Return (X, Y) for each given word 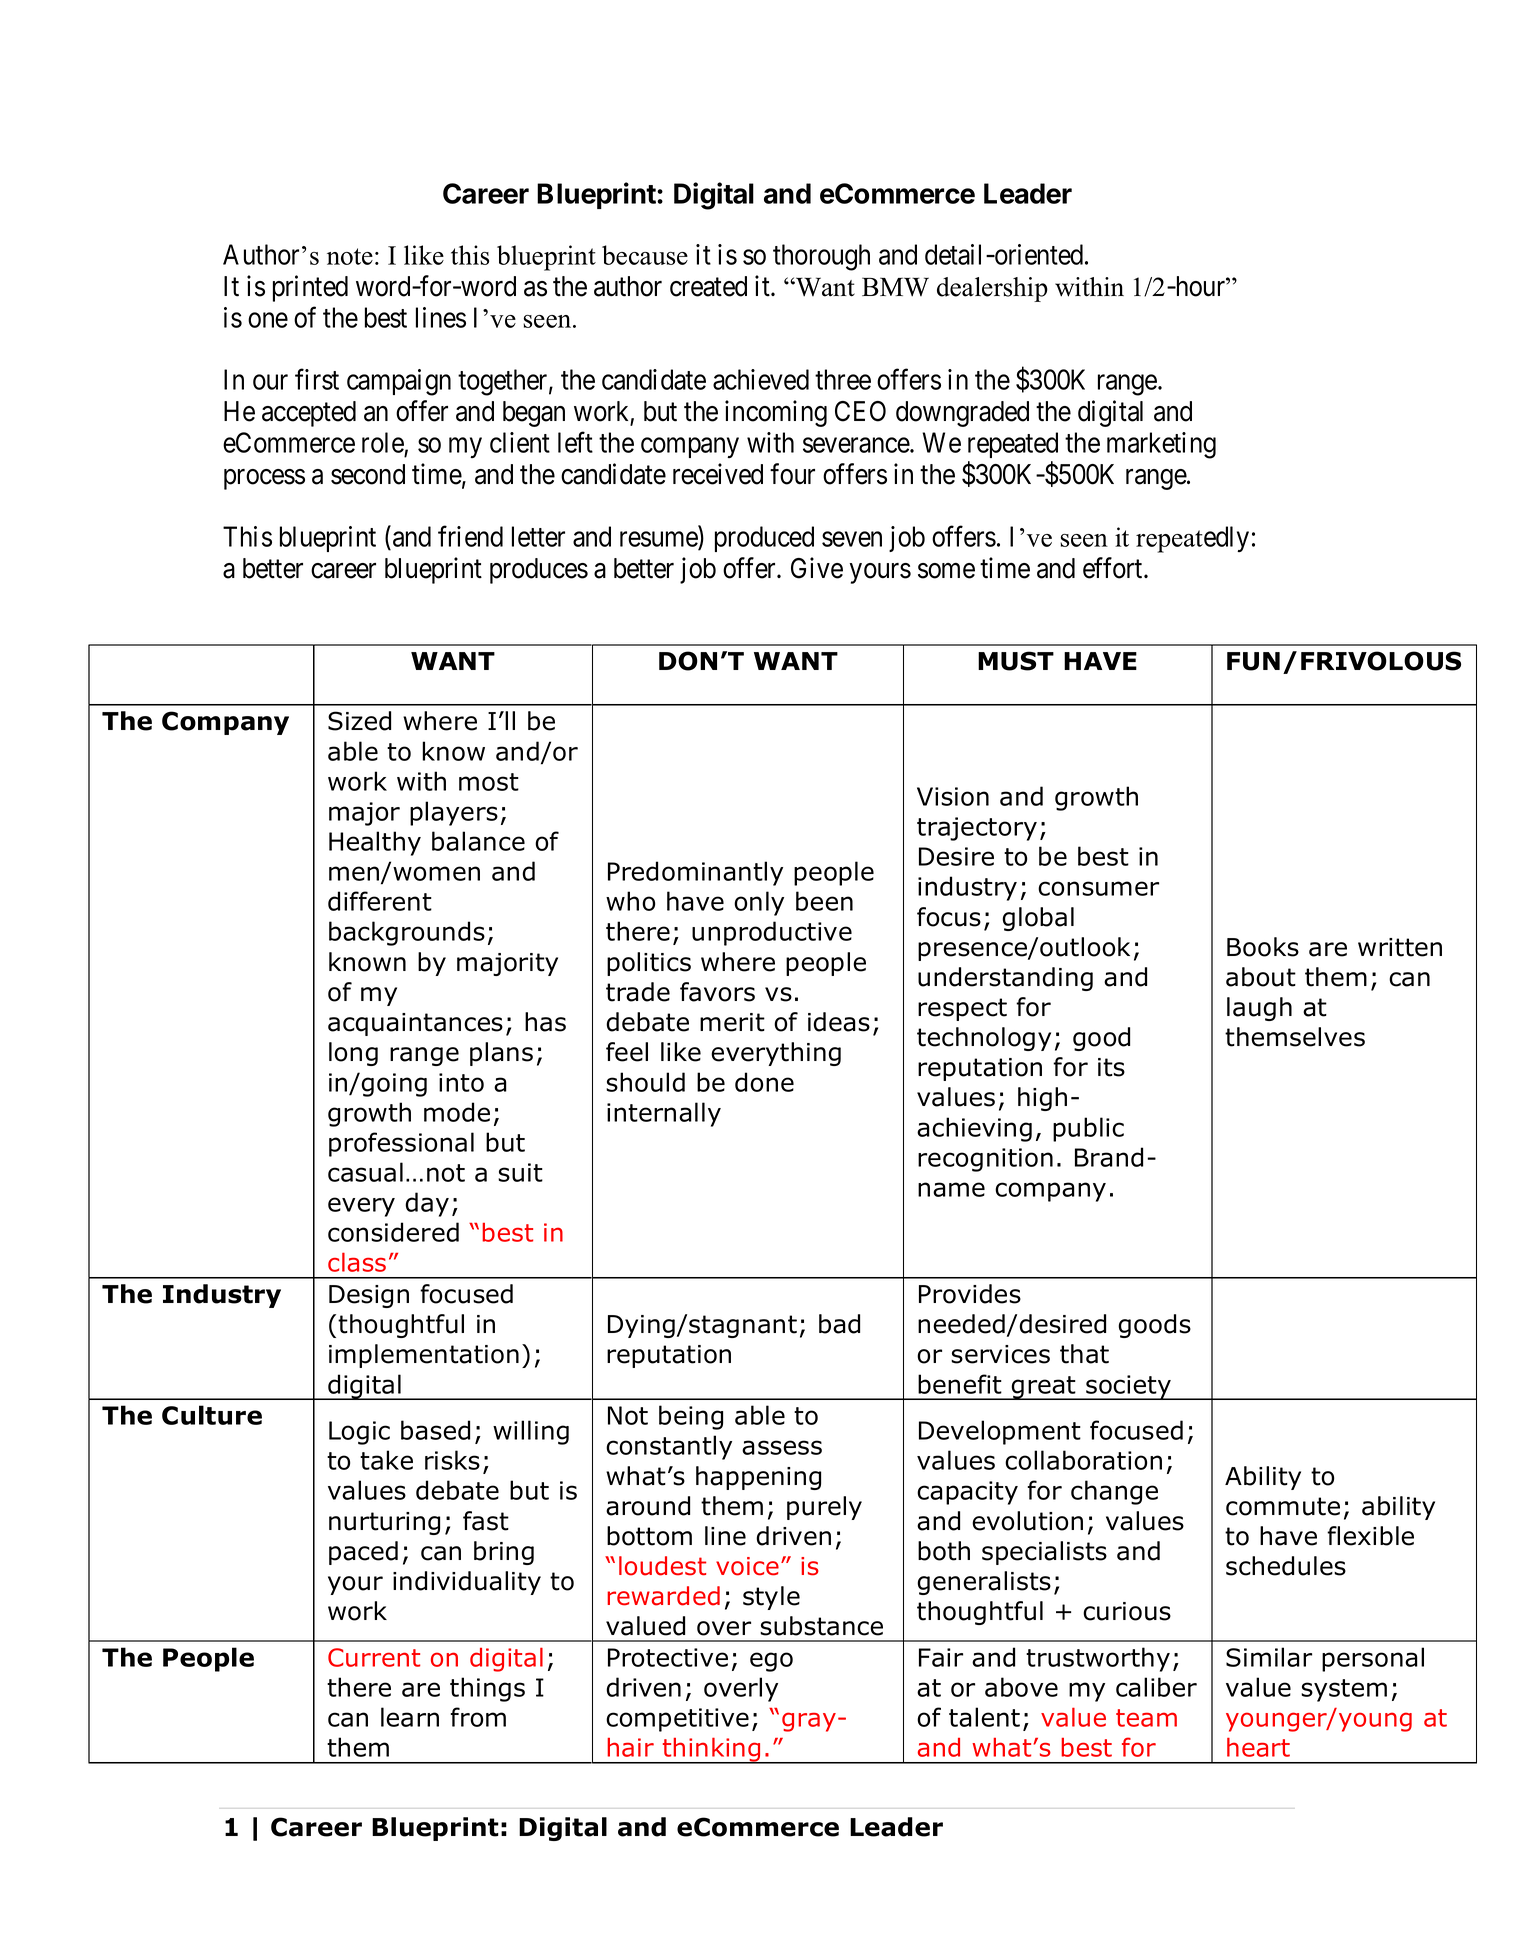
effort (1114, 568)
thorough (821, 257)
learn (410, 1717)
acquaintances (415, 1024)
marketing (1161, 445)
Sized (359, 721)
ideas (839, 1022)
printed (310, 288)
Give (817, 568)
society (1128, 1387)
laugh (1259, 1009)
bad (839, 1324)
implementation (424, 1356)
